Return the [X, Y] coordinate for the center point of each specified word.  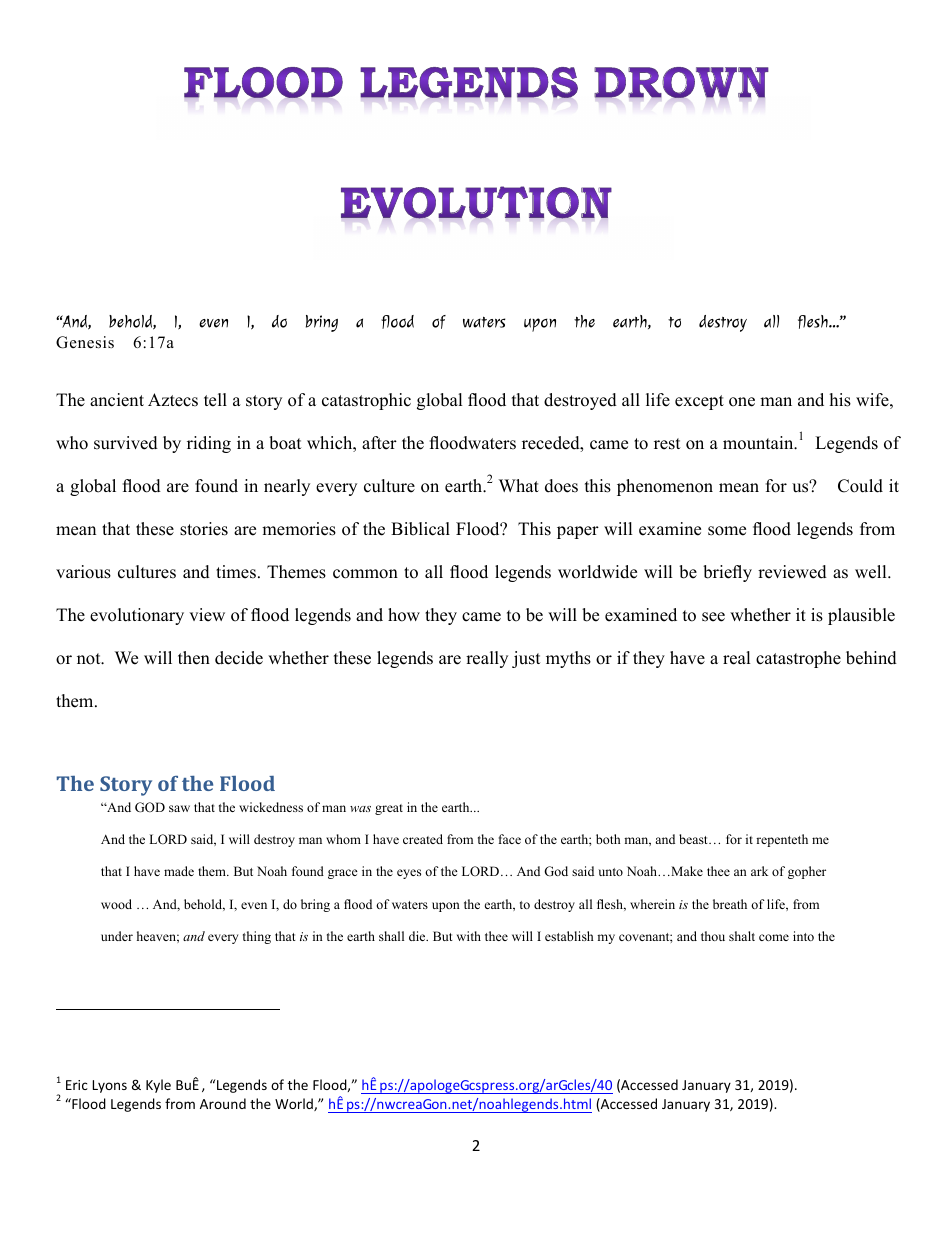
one [742, 402]
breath [730, 904]
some [727, 531]
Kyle [158, 1086]
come [774, 937]
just [526, 659]
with [469, 936]
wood [116, 904]
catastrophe [798, 659]
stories [204, 529]
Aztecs [173, 400]
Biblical [420, 529]
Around [223, 1103]
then [194, 658]
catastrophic [366, 401]
